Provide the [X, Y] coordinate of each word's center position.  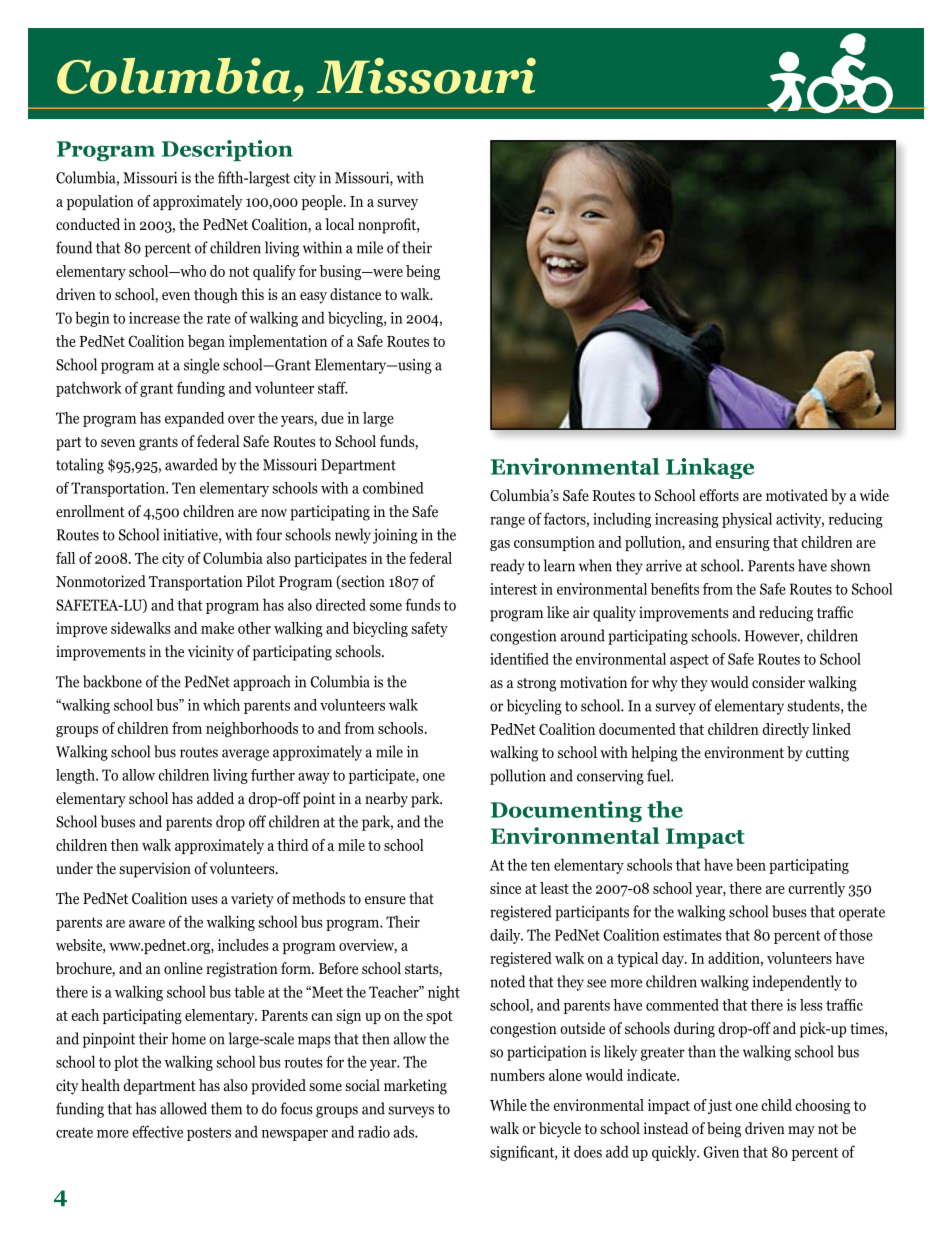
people [323, 202]
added [215, 798]
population [100, 202]
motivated [797, 495]
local [339, 224]
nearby [386, 800]
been [751, 865]
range [507, 522]
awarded [191, 464]
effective [157, 1131]
